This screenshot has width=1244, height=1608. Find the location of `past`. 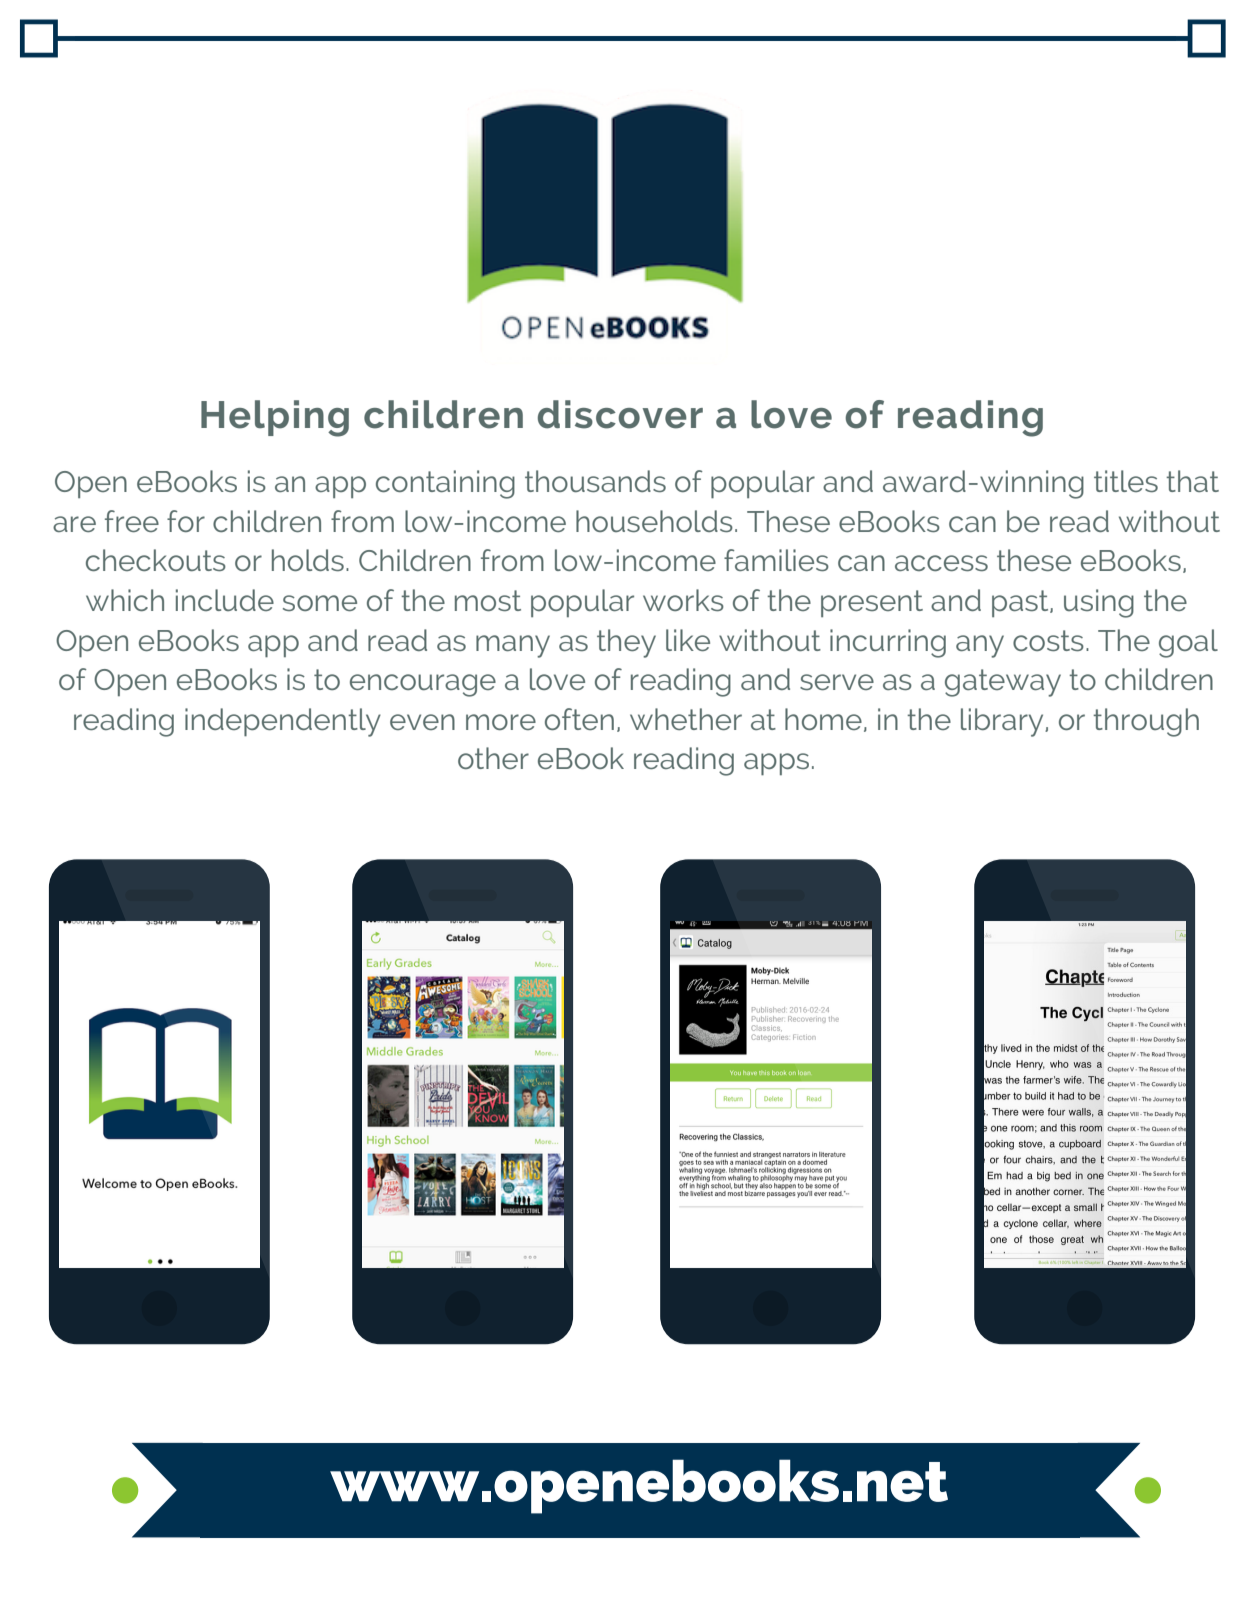

past is located at coordinates (1021, 603).
